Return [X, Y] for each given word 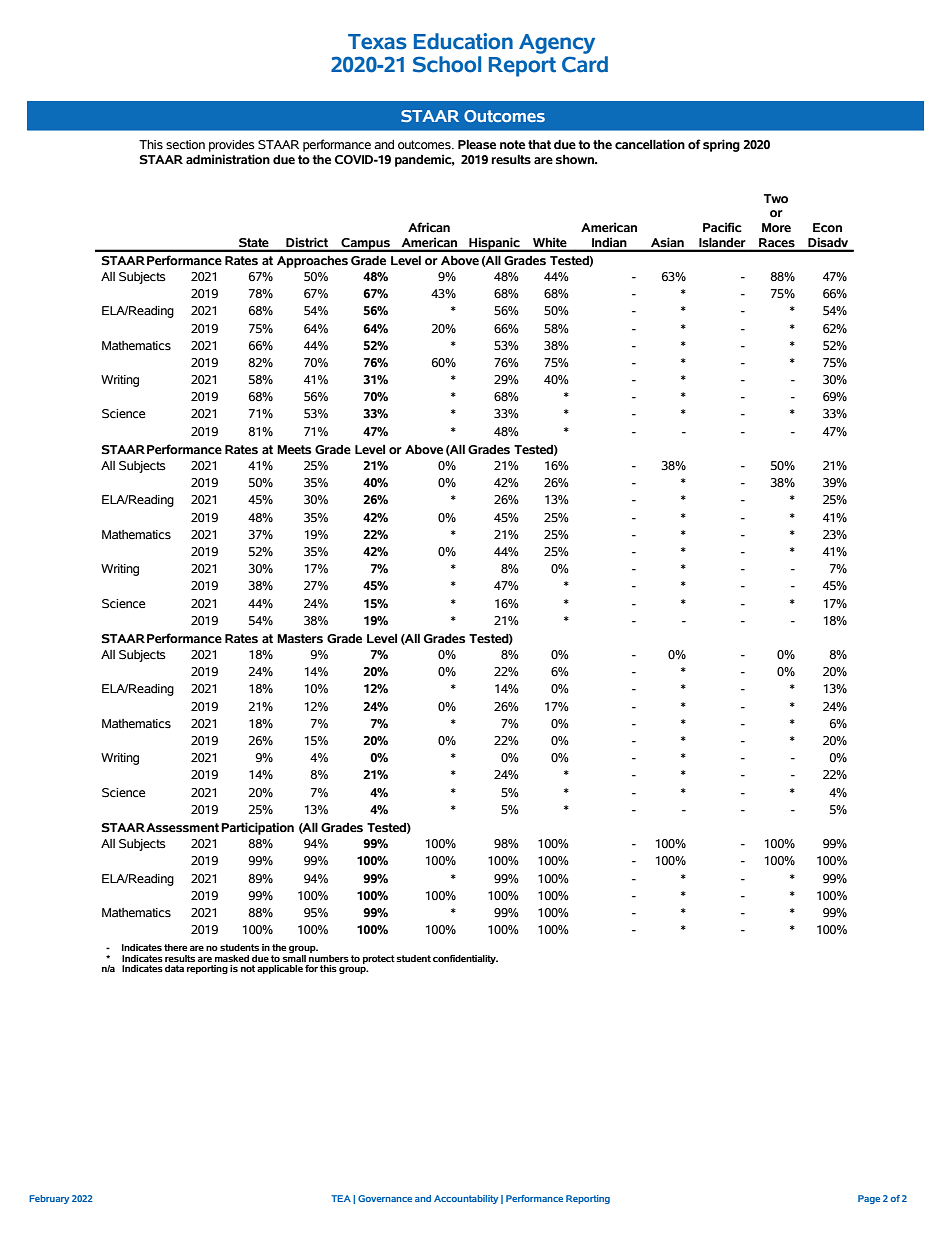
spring [721, 145]
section [185, 145]
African [429, 227]
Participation [257, 828]
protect [379, 959]
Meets [294, 450]
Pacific [722, 227]
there [175, 947]
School [447, 64]
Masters [300, 639]
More [776, 228]
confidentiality [465, 959]
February [49, 1199]
